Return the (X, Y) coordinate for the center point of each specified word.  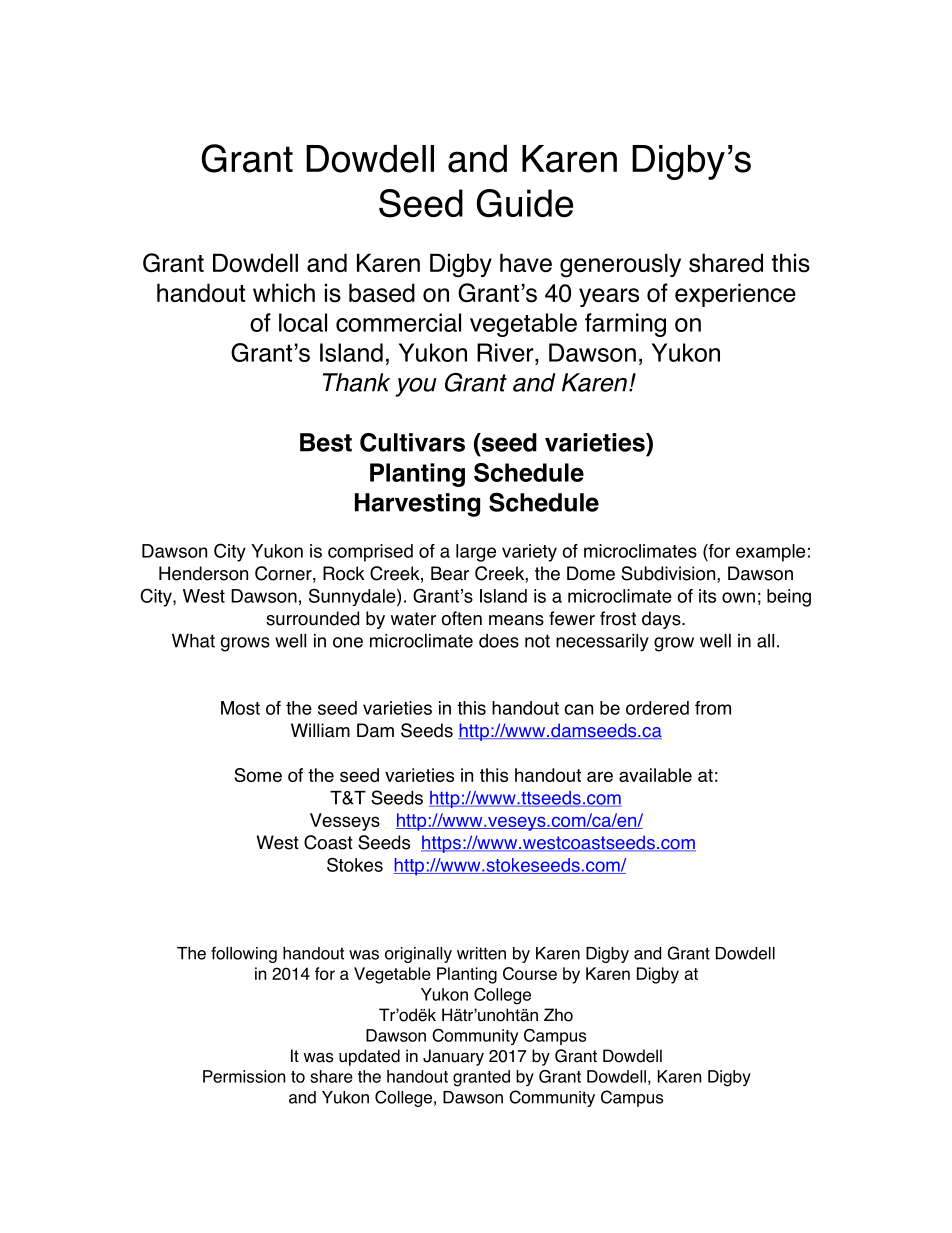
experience (735, 295)
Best (326, 442)
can (578, 709)
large (476, 553)
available (655, 775)
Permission (244, 1076)
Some (258, 775)
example (770, 553)
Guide (525, 203)
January (453, 1057)
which (284, 292)
